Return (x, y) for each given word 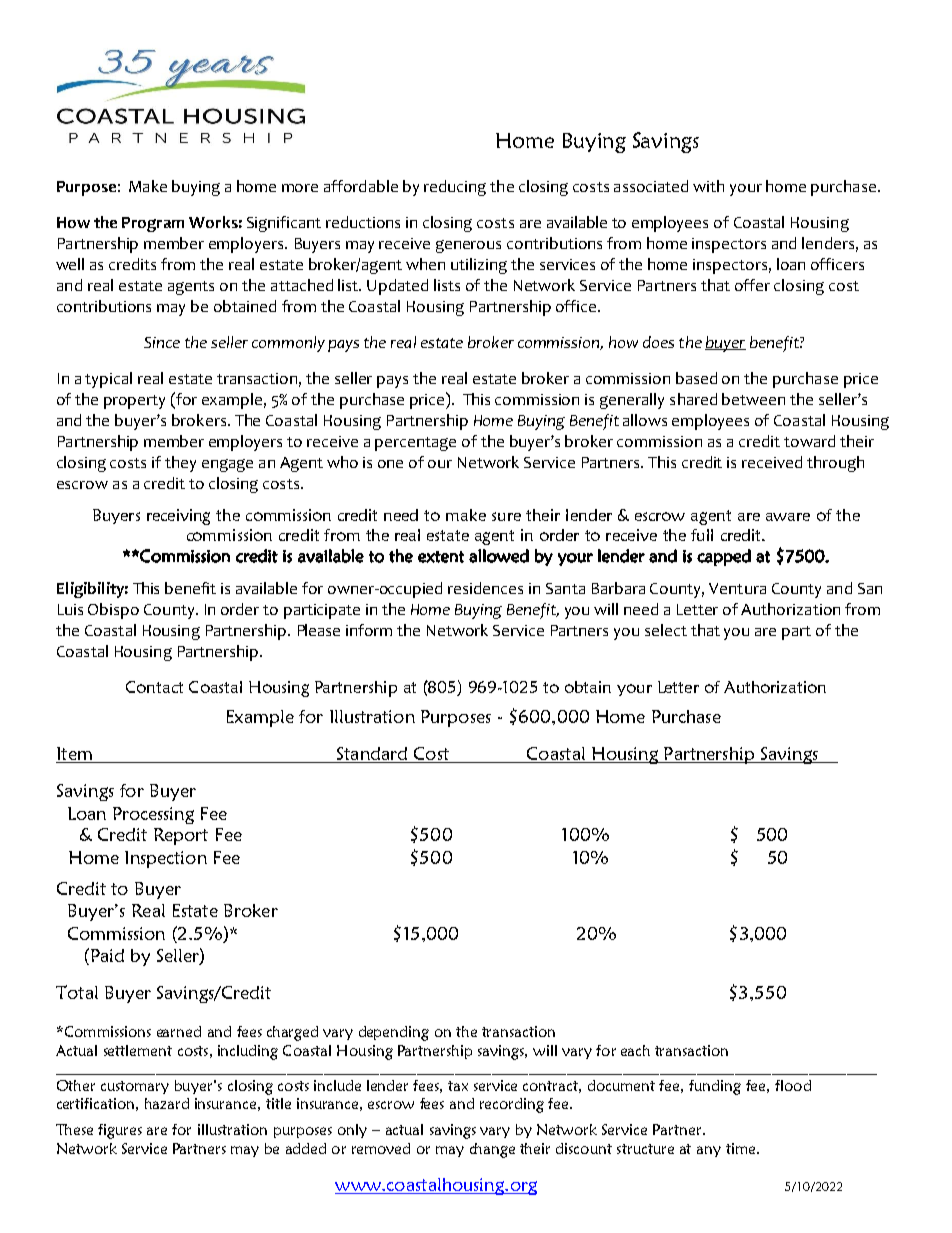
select (666, 630)
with (708, 186)
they (180, 464)
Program (153, 224)
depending (394, 1033)
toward (809, 441)
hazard (167, 1103)
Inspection (166, 859)
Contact (154, 687)
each (635, 1050)
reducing (455, 188)
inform (369, 630)
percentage (415, 444)
